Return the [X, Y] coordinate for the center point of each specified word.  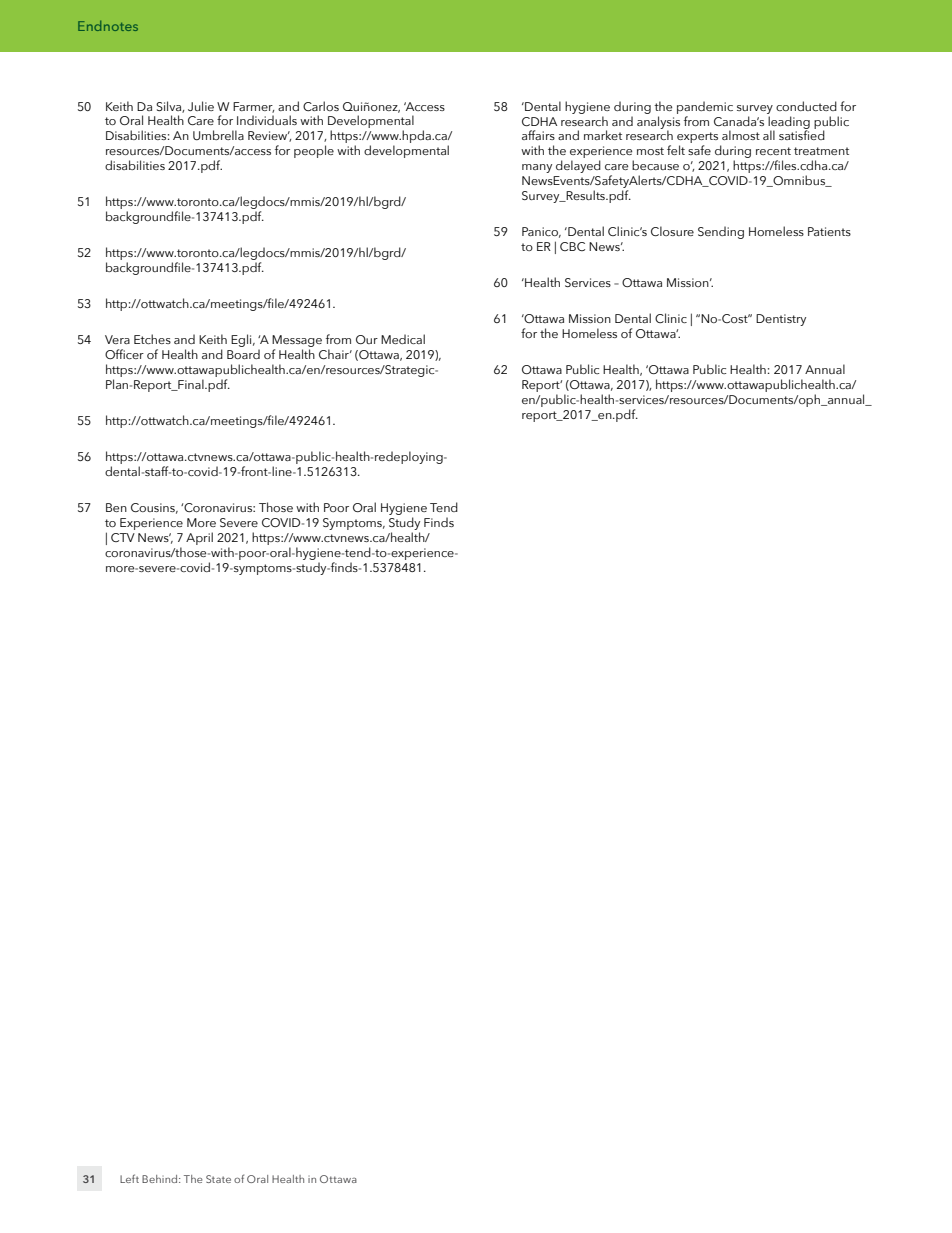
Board [243, 354]
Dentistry [781, 320]
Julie [201, 106]
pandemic [705, 107]
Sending [721, 232]
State [218, 1179]
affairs [538, 135]
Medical [403, 339]
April [199, 538]
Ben [116, 507]
